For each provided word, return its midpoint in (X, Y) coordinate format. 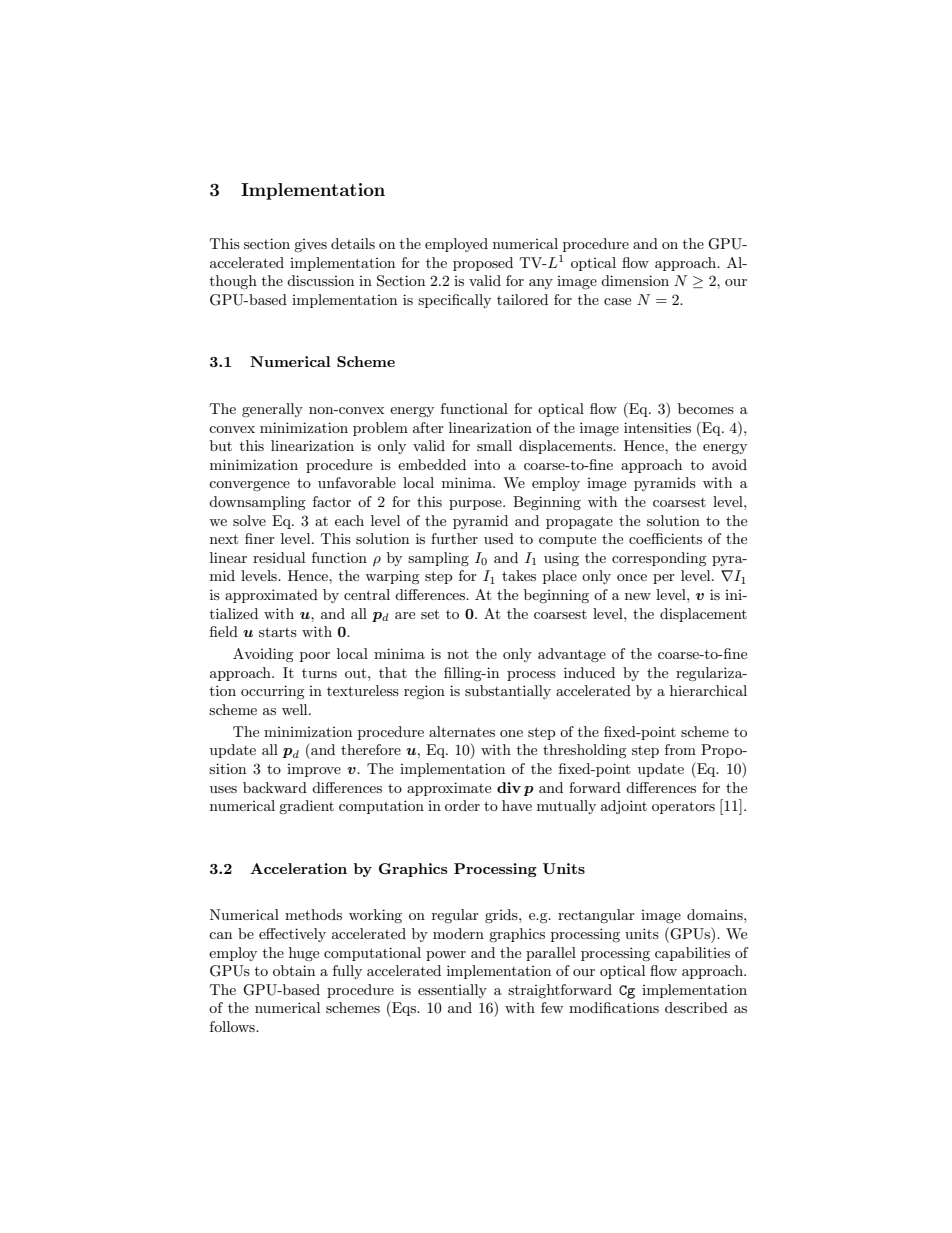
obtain (294, 970)
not (458, 654)
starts (278, 632)
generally (272, 410)
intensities (657, 427)
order (462, 805)
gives (310, 245)
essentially (452, 991)
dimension (635, 280)
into (487, 465)
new (638, 596)
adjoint (624, 807)
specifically (454, 301)
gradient (306, 807)
